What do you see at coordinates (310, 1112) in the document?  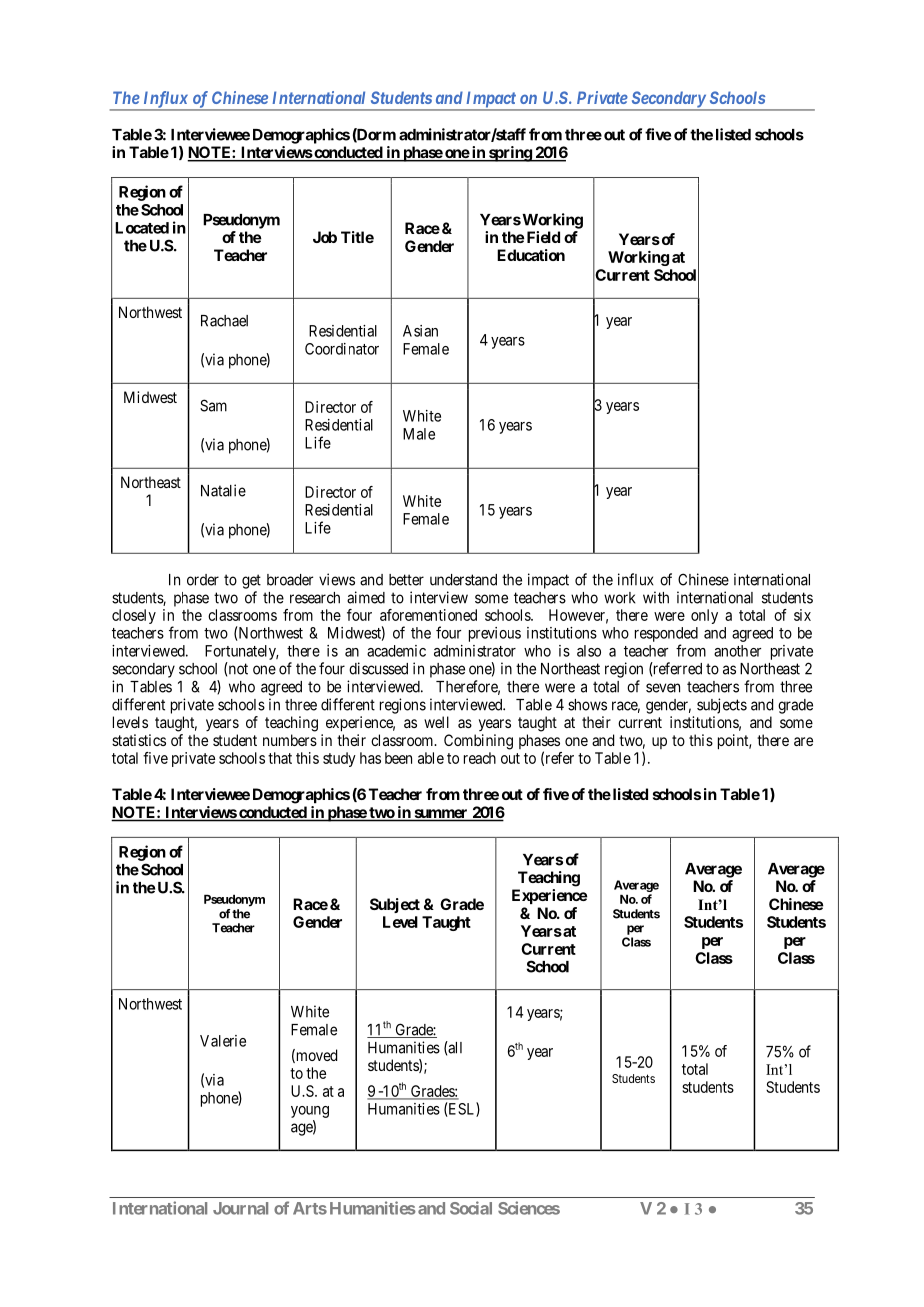 I see `young` at bounding box center [310, 1112].
